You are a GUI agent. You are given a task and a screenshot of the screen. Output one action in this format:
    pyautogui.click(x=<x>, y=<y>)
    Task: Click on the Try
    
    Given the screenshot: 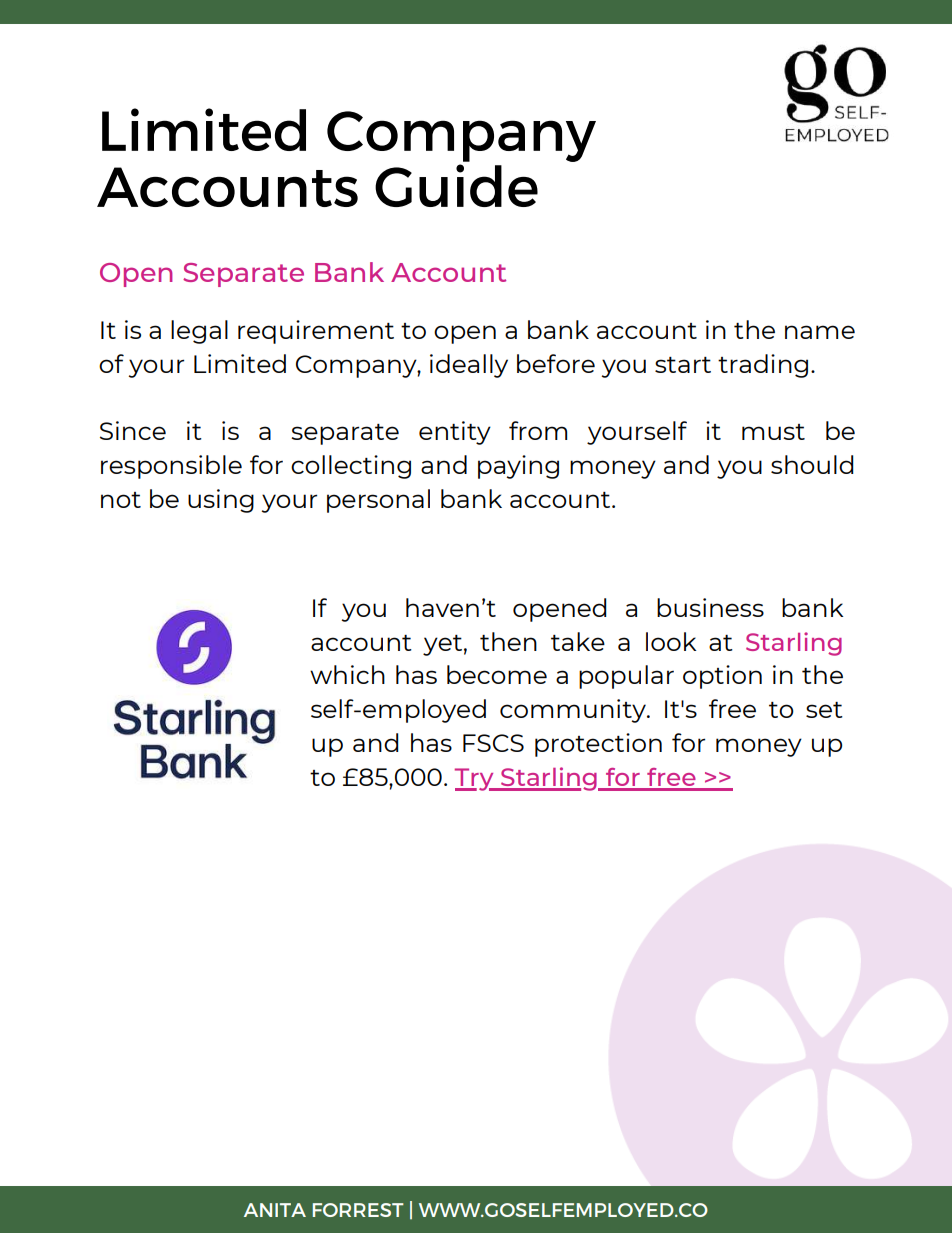 What is the action you would take?
    pyautogui.click(x=475, y=779)
